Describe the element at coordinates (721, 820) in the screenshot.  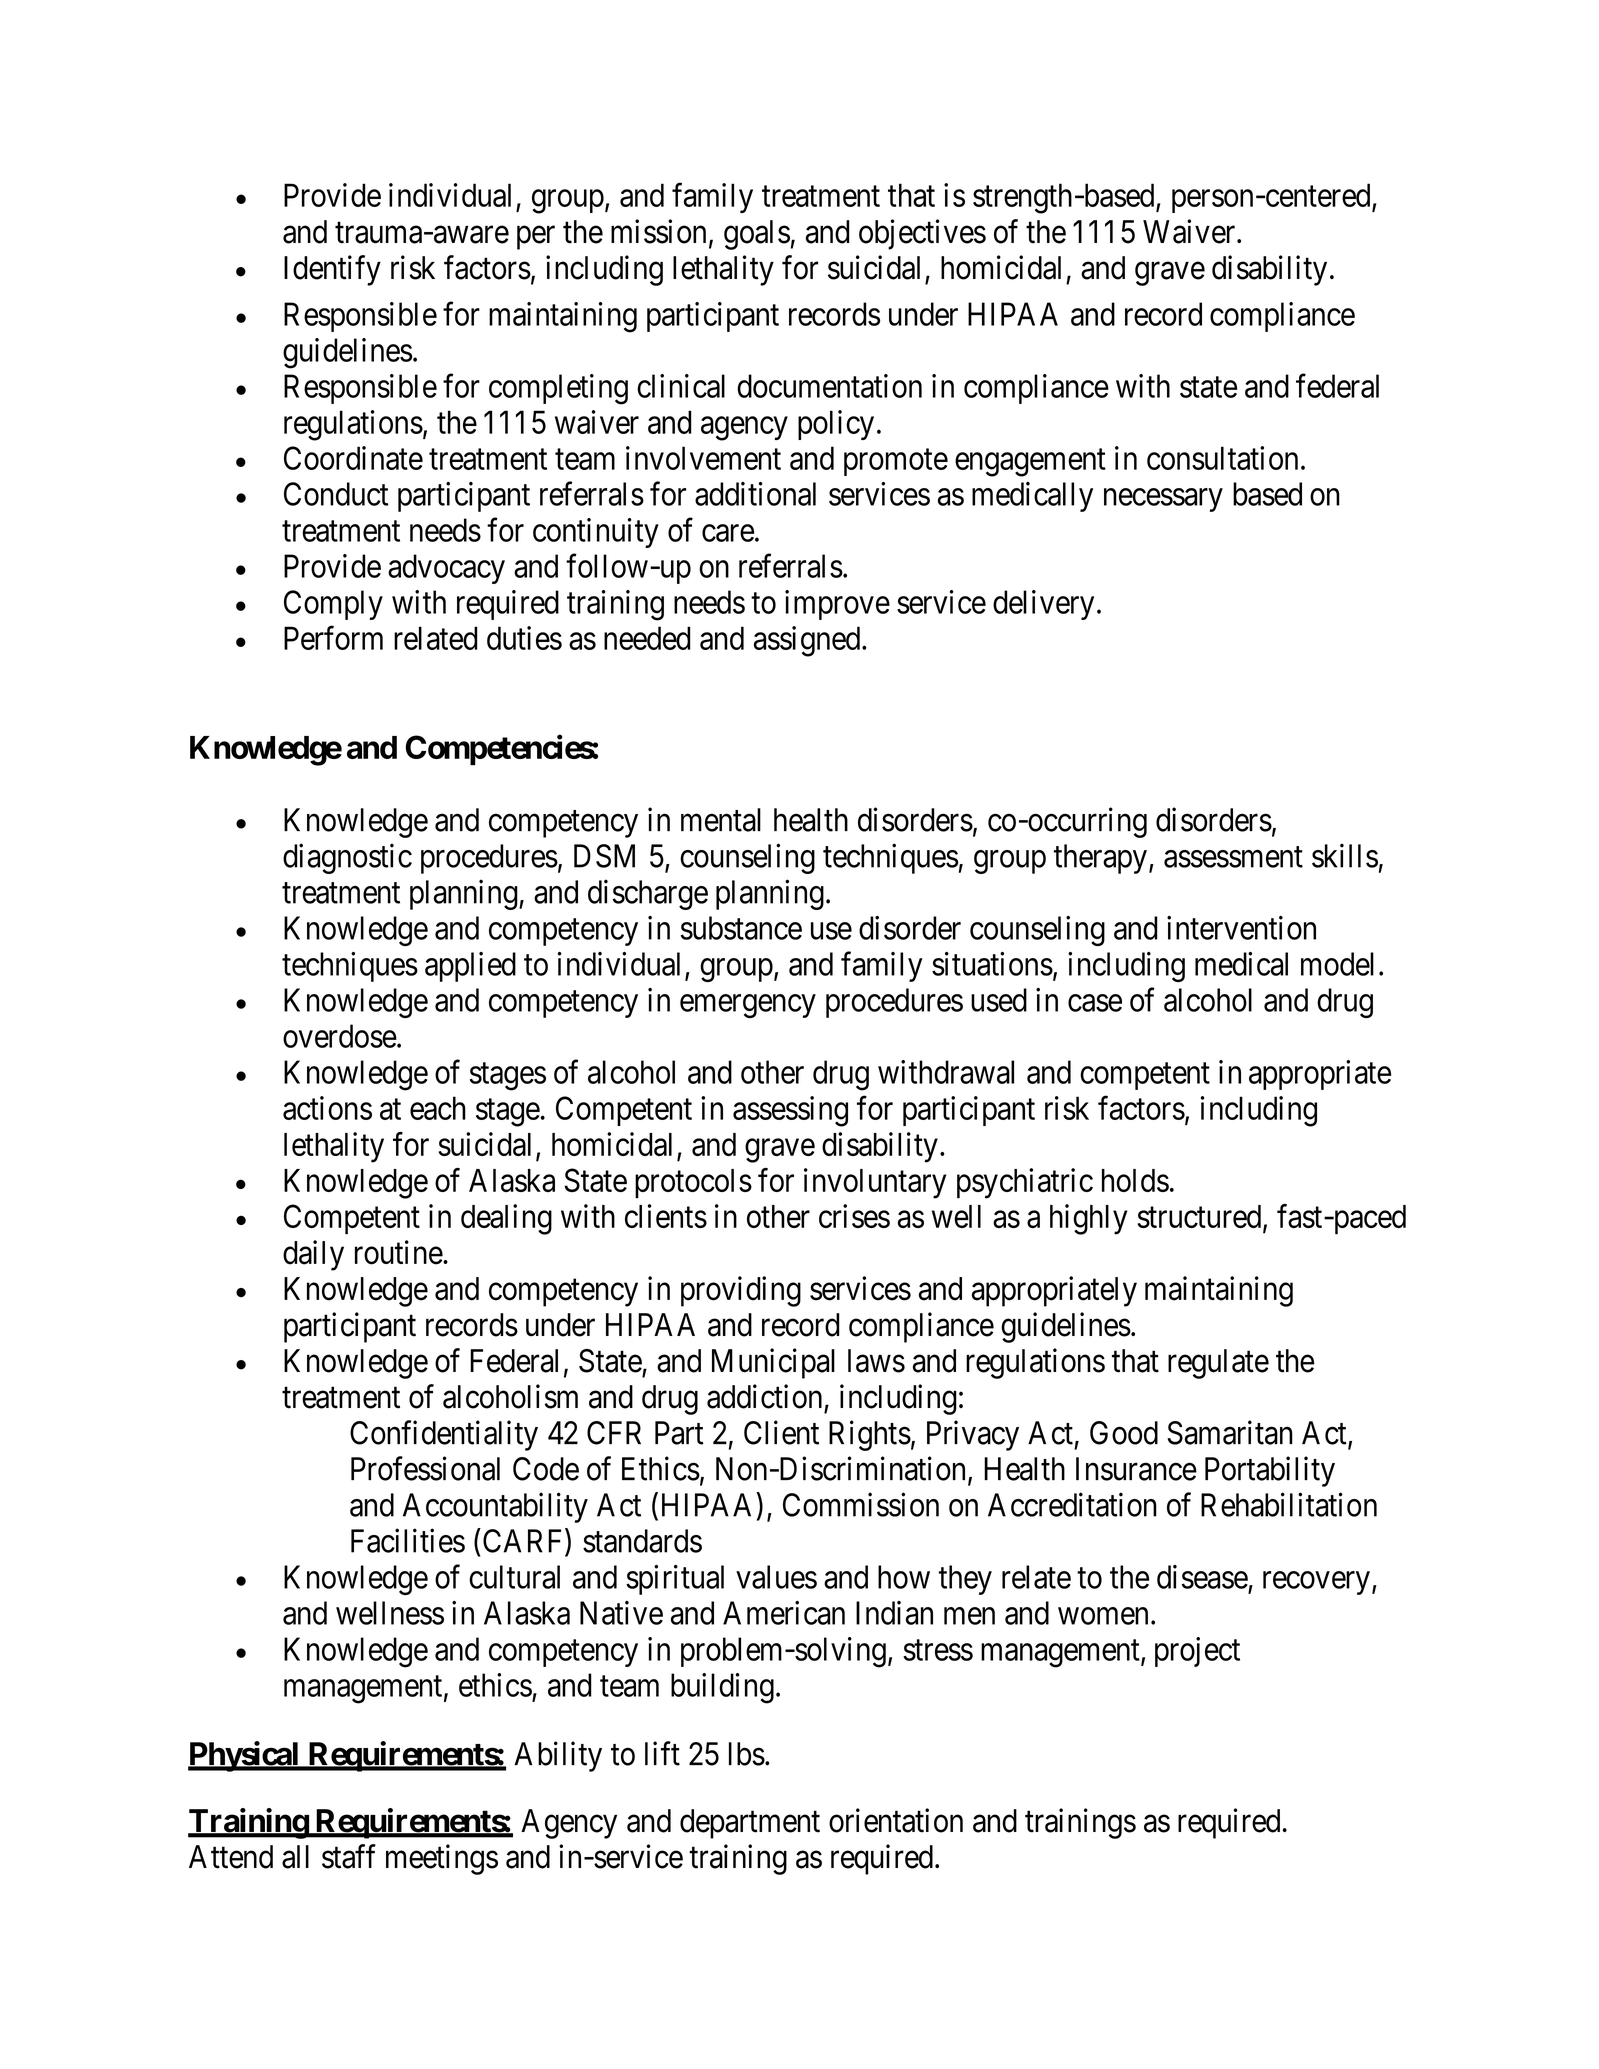
I see `mental` at that location.
